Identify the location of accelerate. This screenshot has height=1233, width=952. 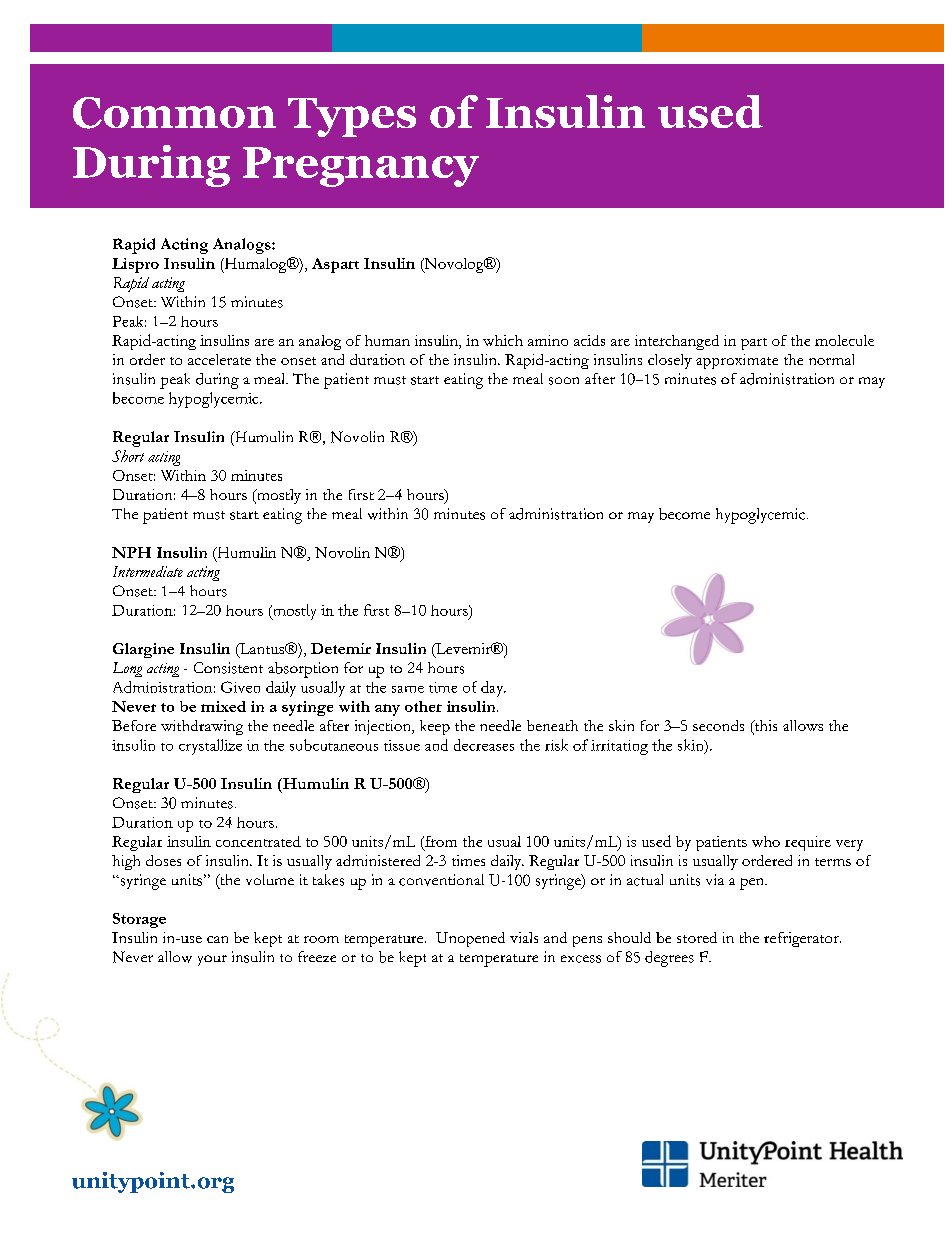
(219, 359).
